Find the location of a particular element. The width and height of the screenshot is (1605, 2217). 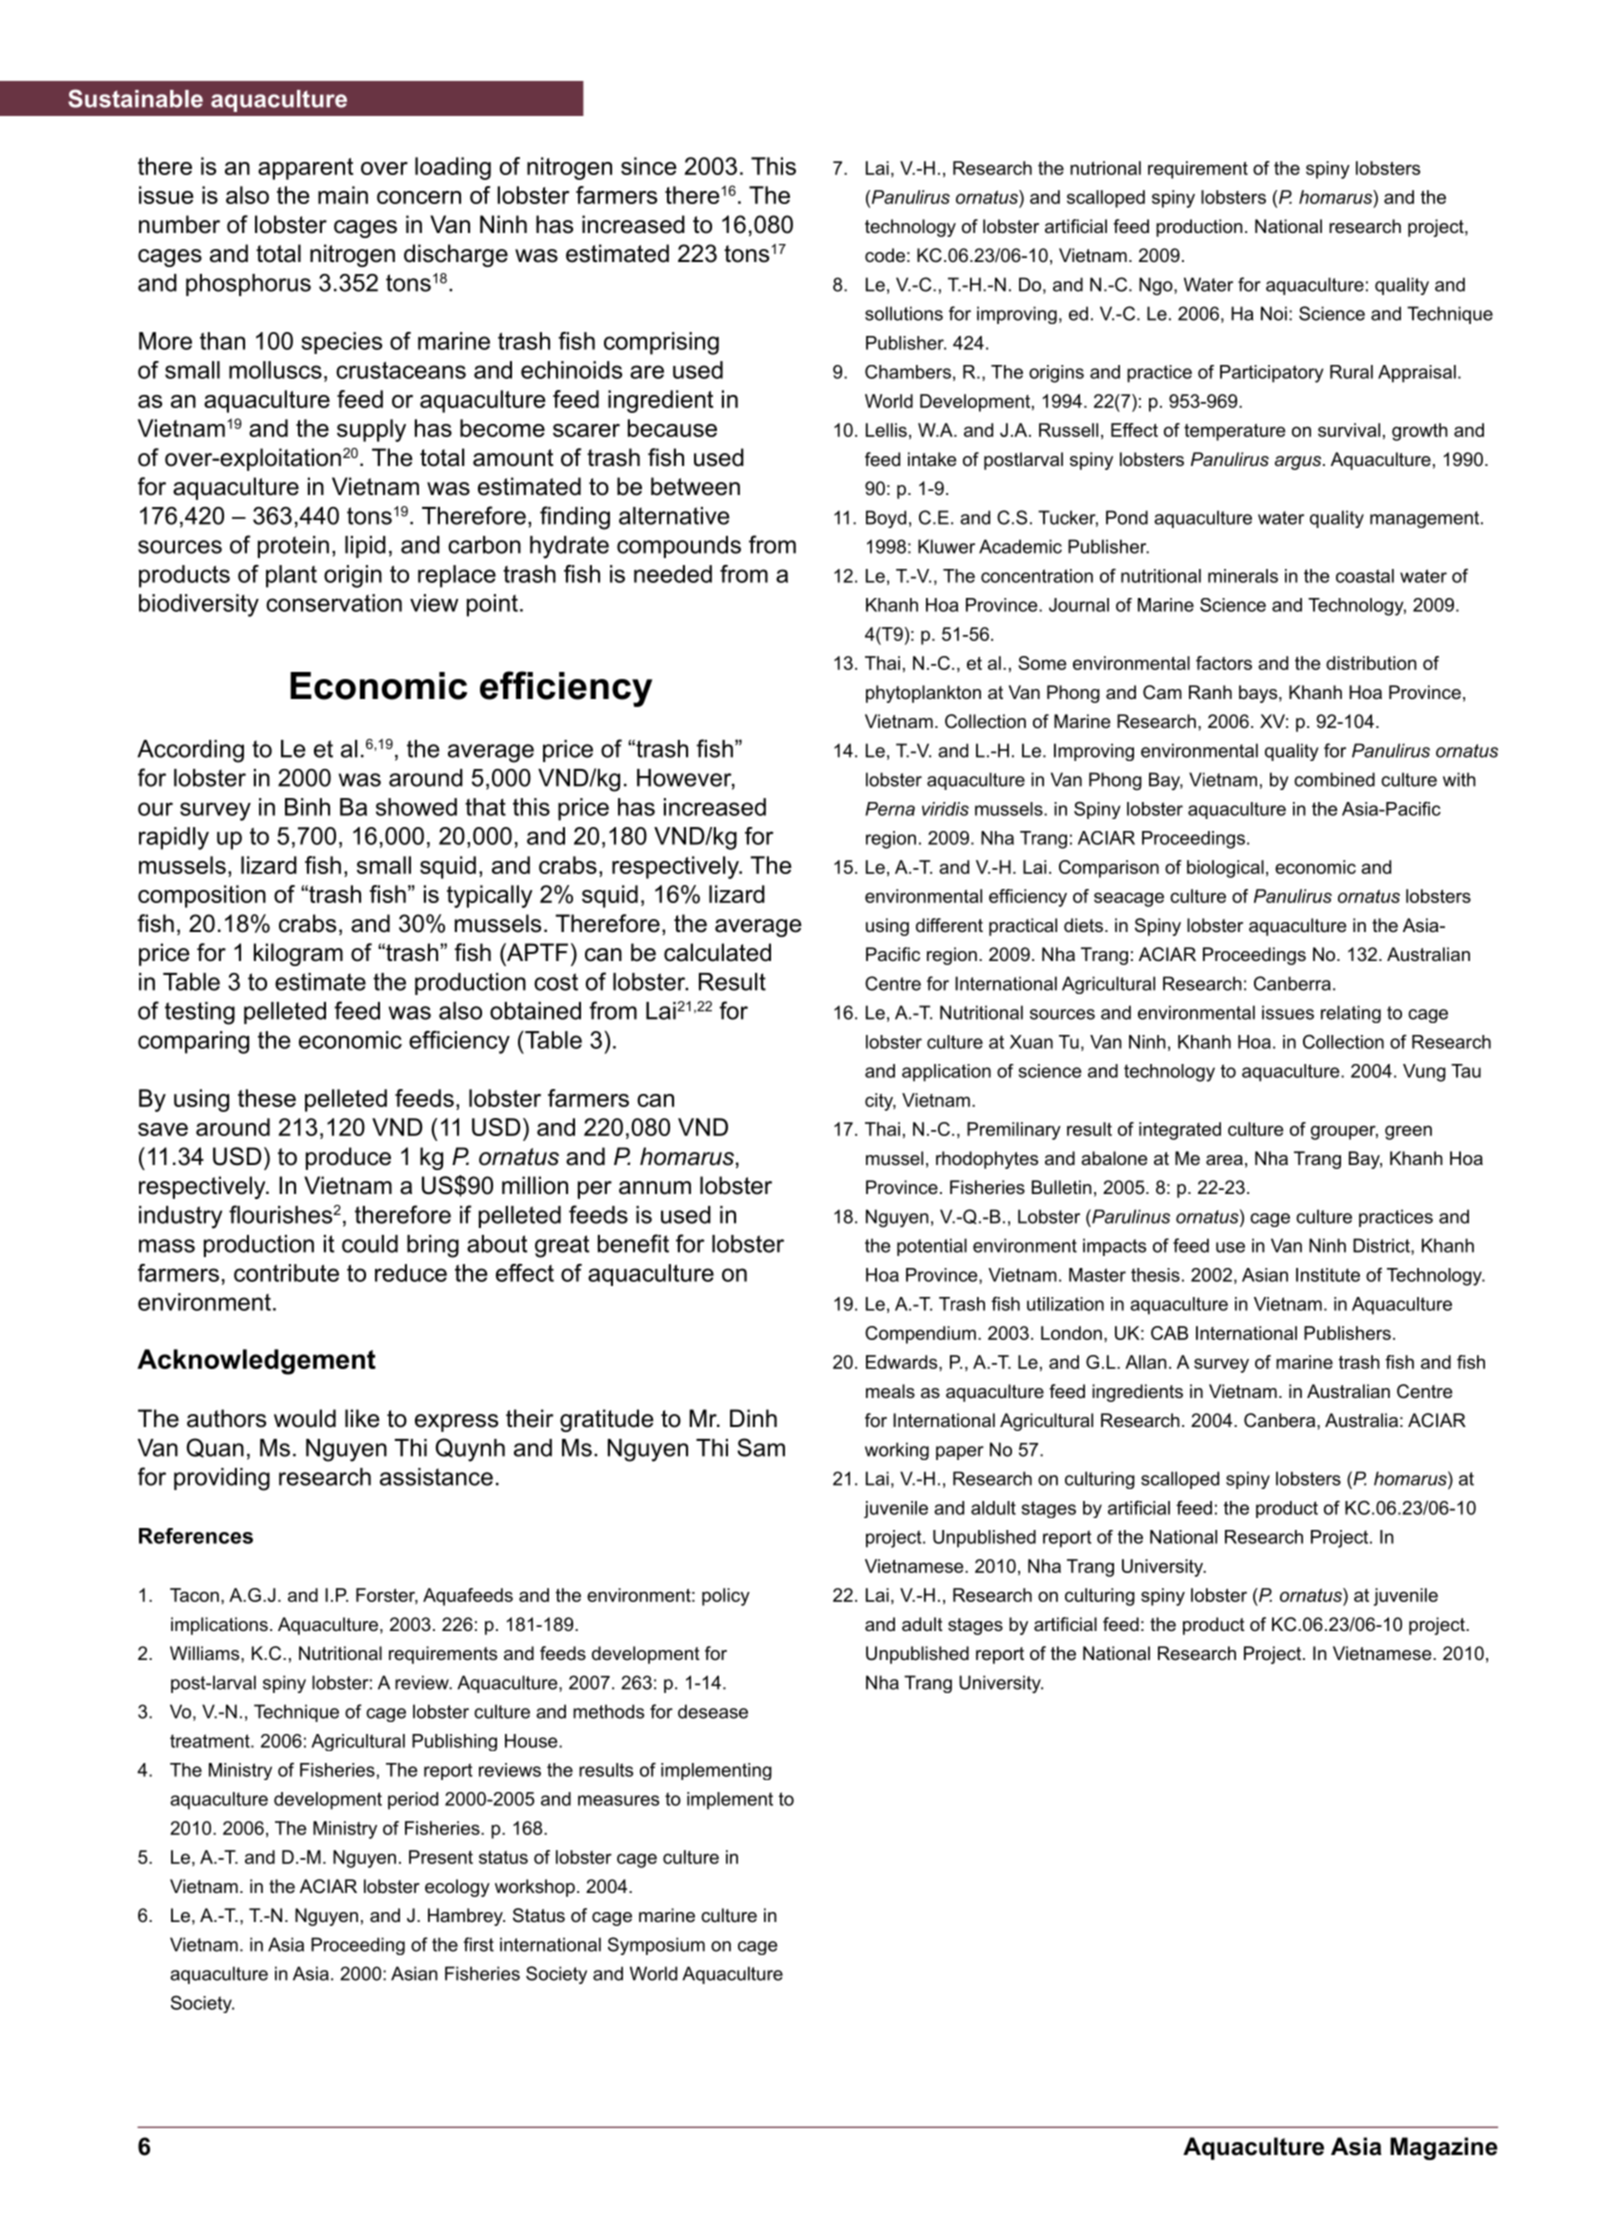

Allan is located at coordinates (1146, 1362).
